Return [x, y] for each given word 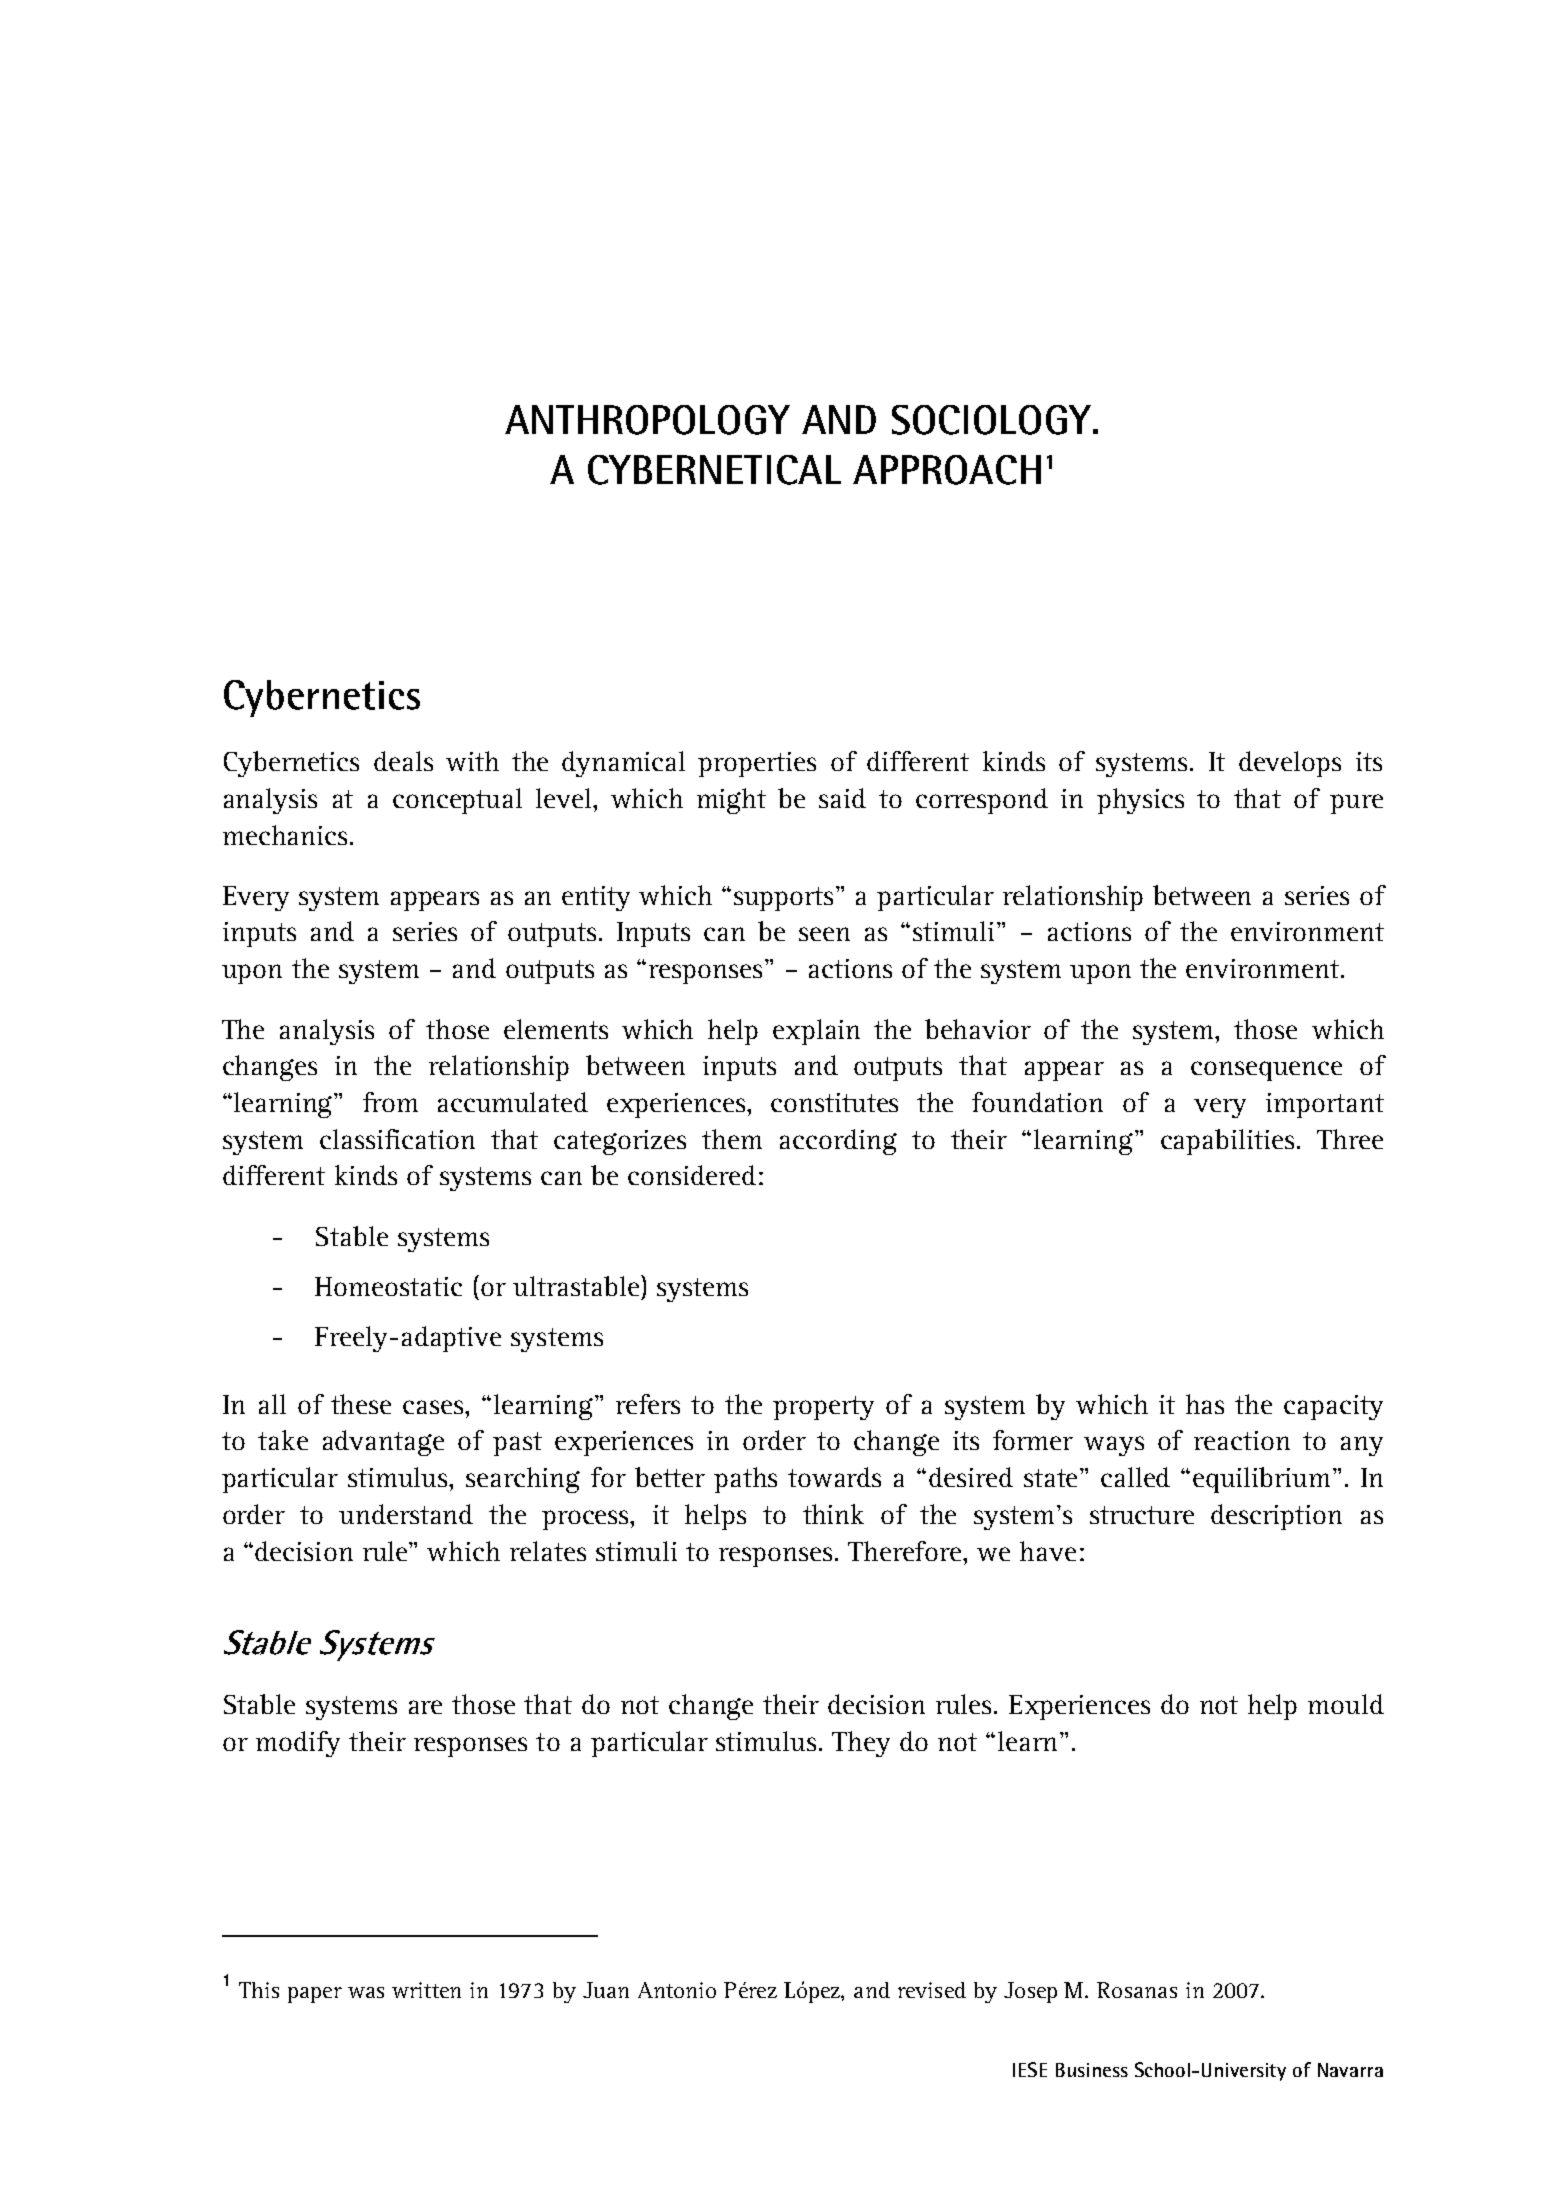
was [366, 1992]
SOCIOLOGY [993, 420]
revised [932, 1990]
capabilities [1227, 1142]
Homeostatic [388, 1286]
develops [1290, 764]
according [838, 1142]
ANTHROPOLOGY [647, 420]
